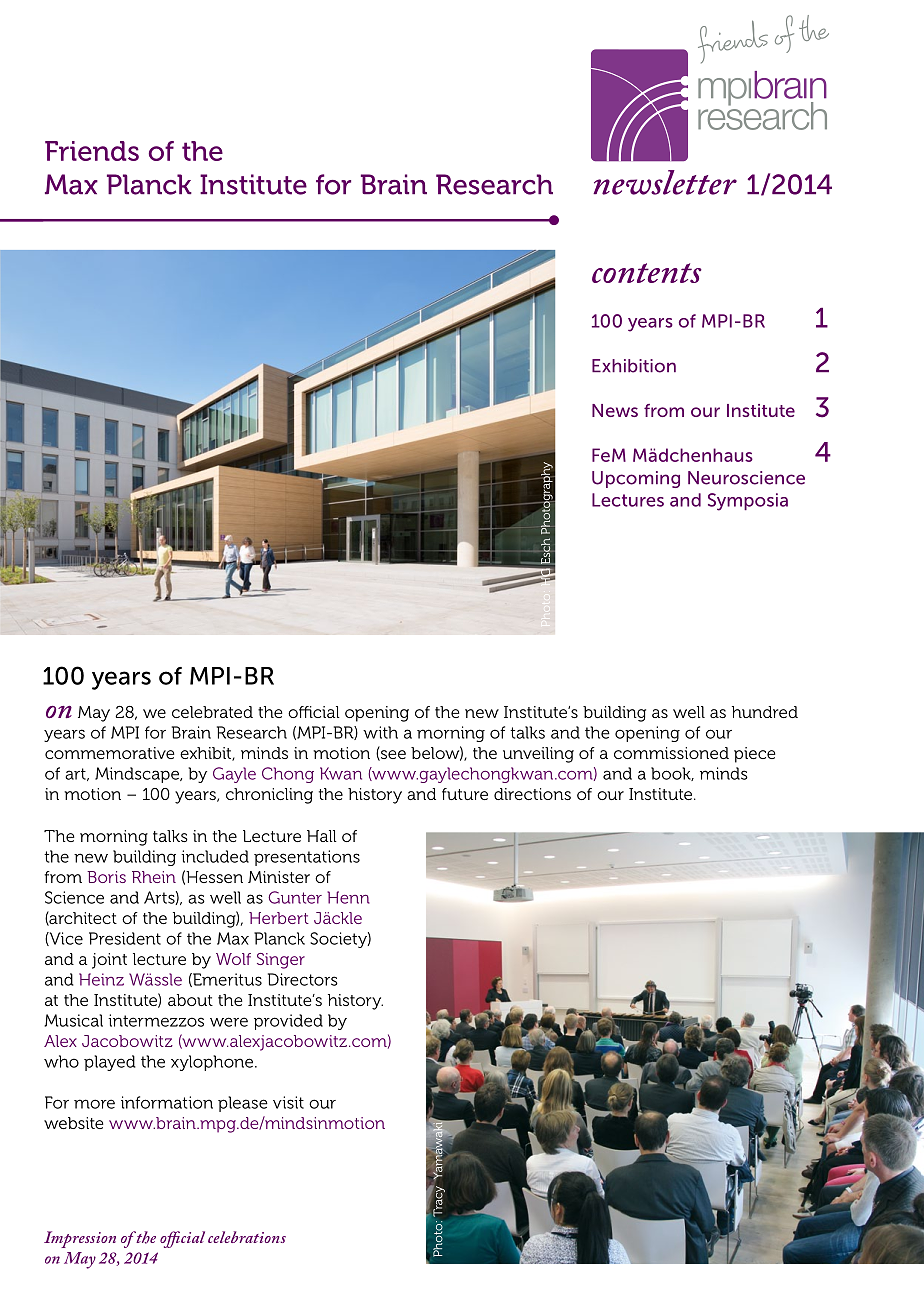 Image resolution: width=924 pixels, height=1308 pixels. Describe the element at coordinates (636, 479) in the document. I see `Upcoming` at that location.
